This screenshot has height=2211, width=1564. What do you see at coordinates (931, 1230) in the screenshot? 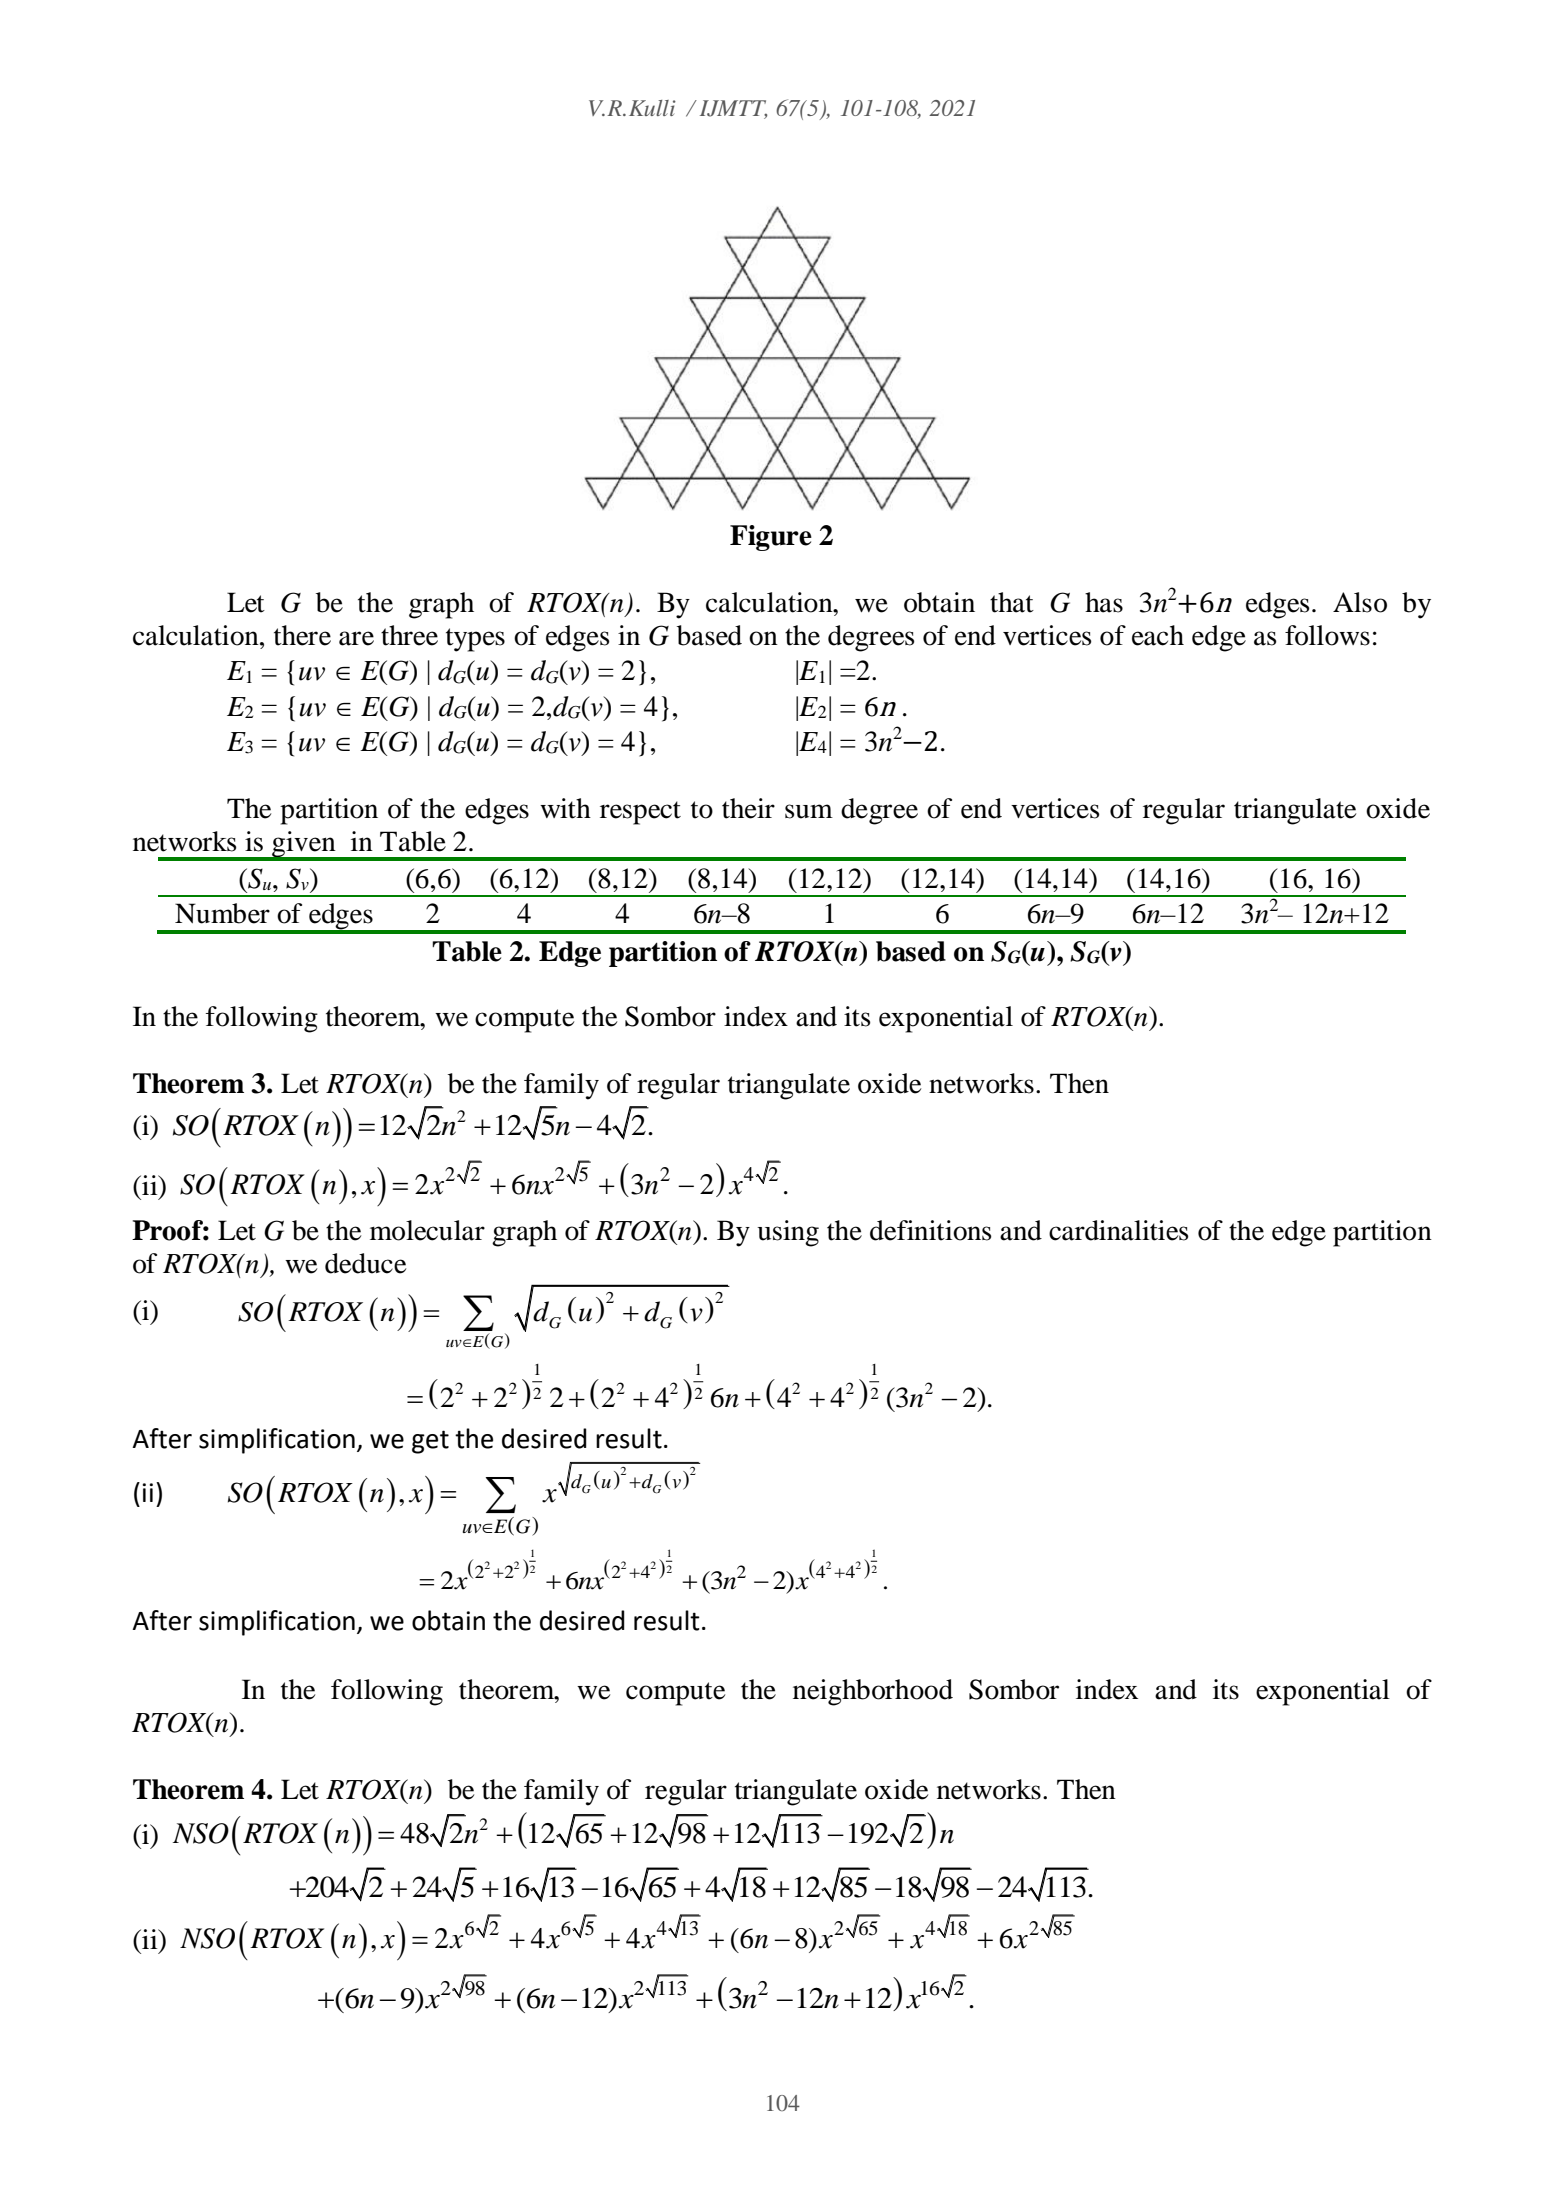
I see `definitions` at bounding box center [931, 1230].
